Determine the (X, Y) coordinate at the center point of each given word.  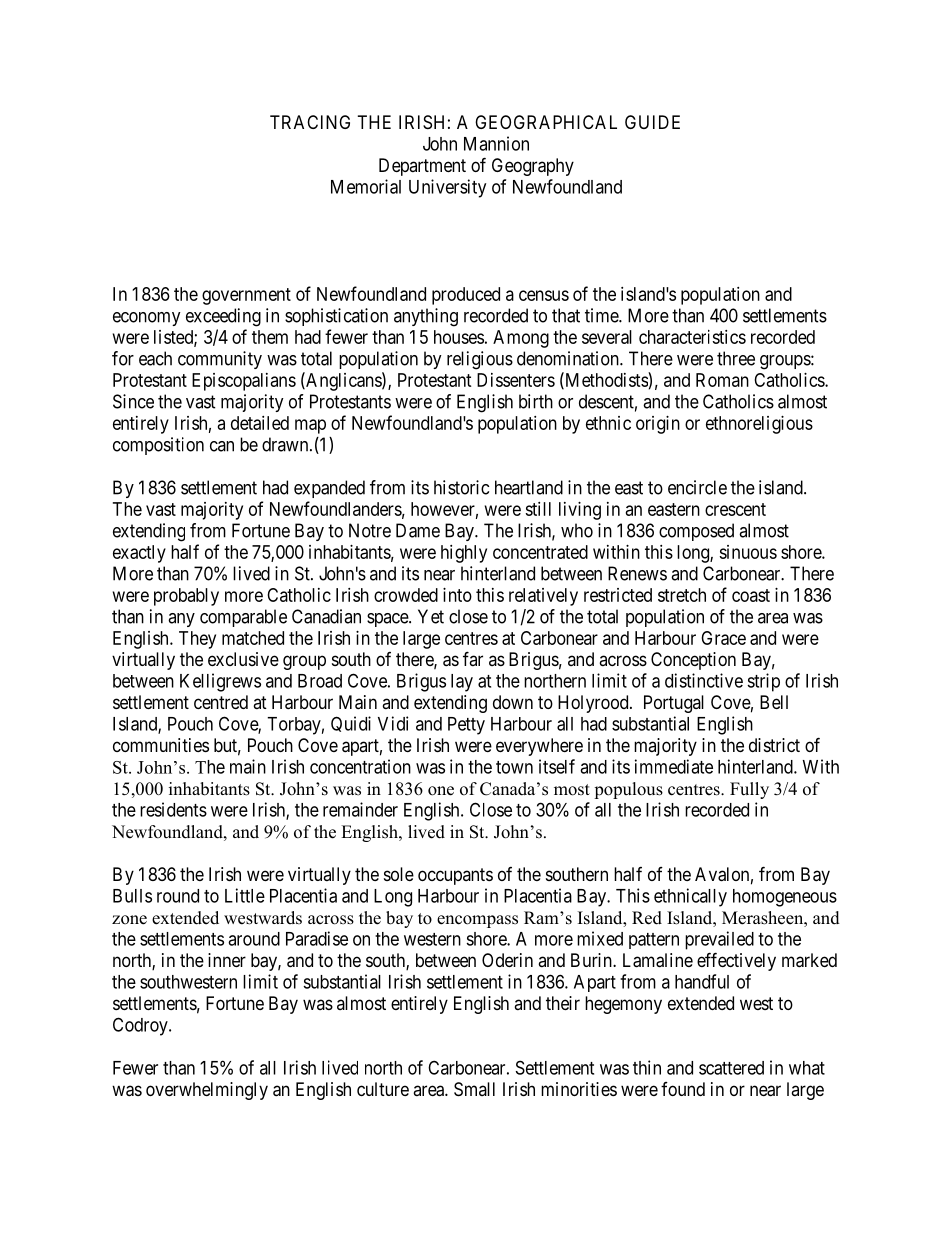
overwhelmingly (207, 1091)
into (457, 595)
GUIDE (652, 122)
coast (751, 595)
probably (186, 597)
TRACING (310, 122)
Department (422, 167)
